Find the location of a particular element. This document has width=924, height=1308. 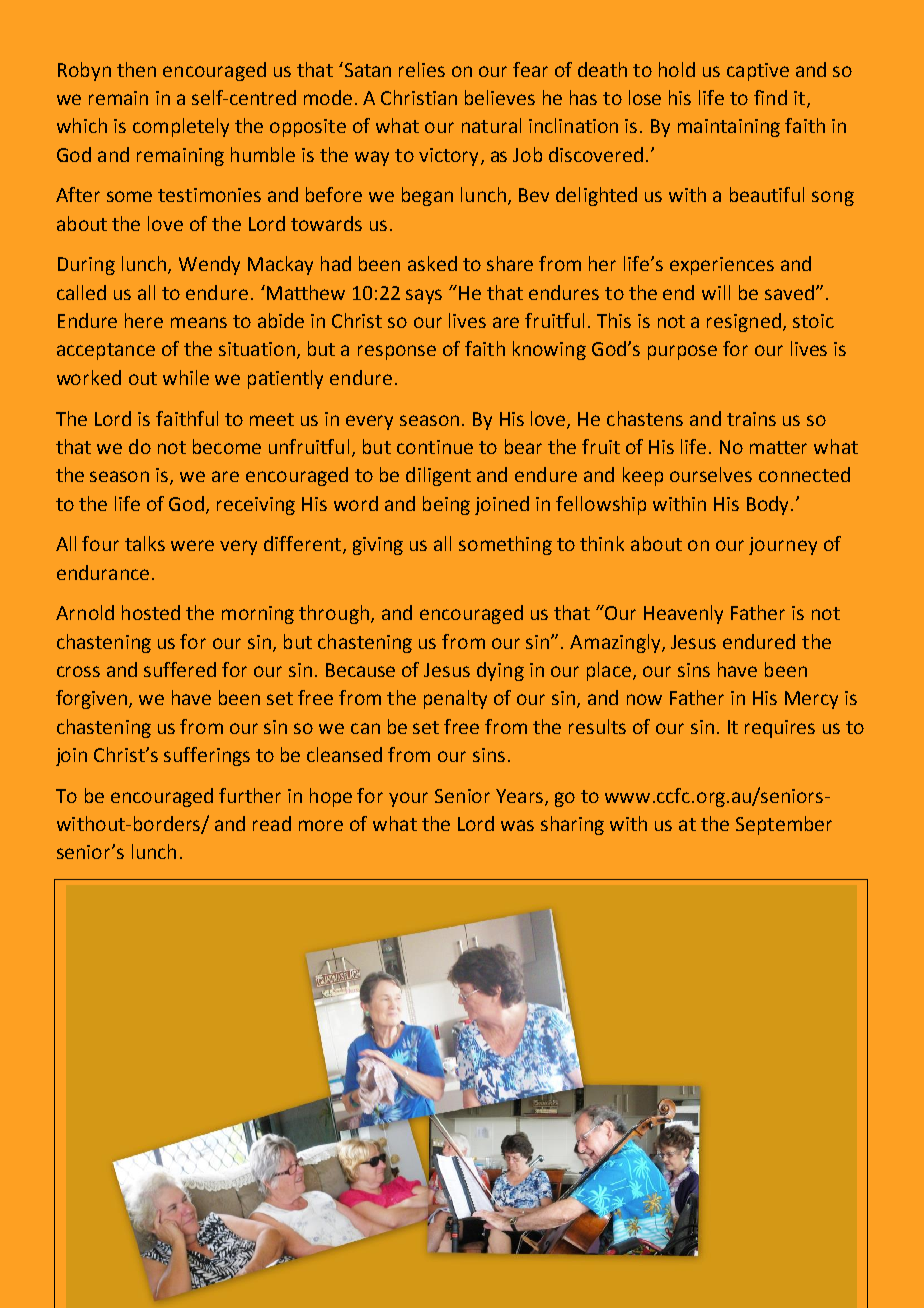

here is located at coordinates (144, 320).
